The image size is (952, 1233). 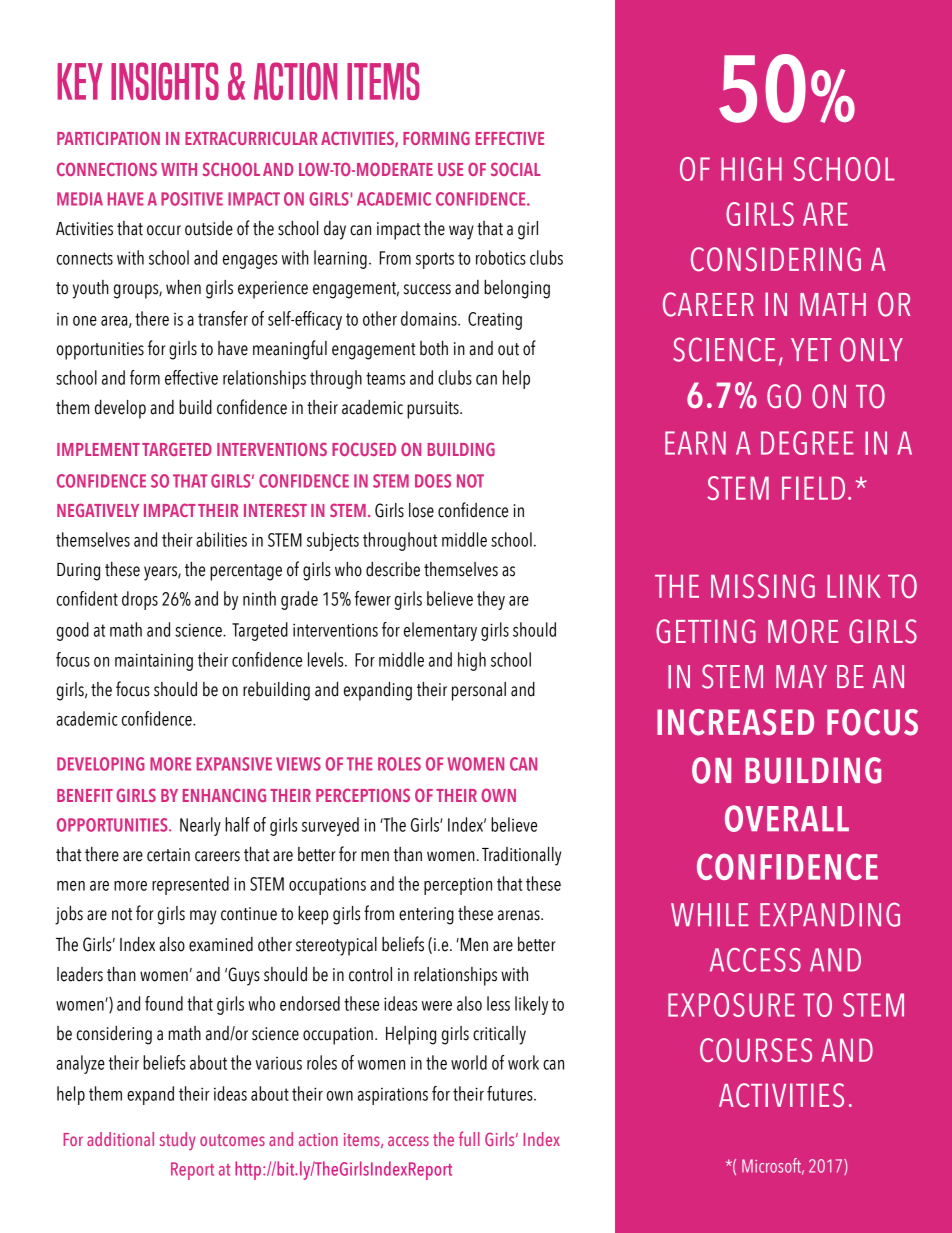 What do you see at coordinates (165, 81) in the document?
I see `insights` at bounding box center [165, 81].
